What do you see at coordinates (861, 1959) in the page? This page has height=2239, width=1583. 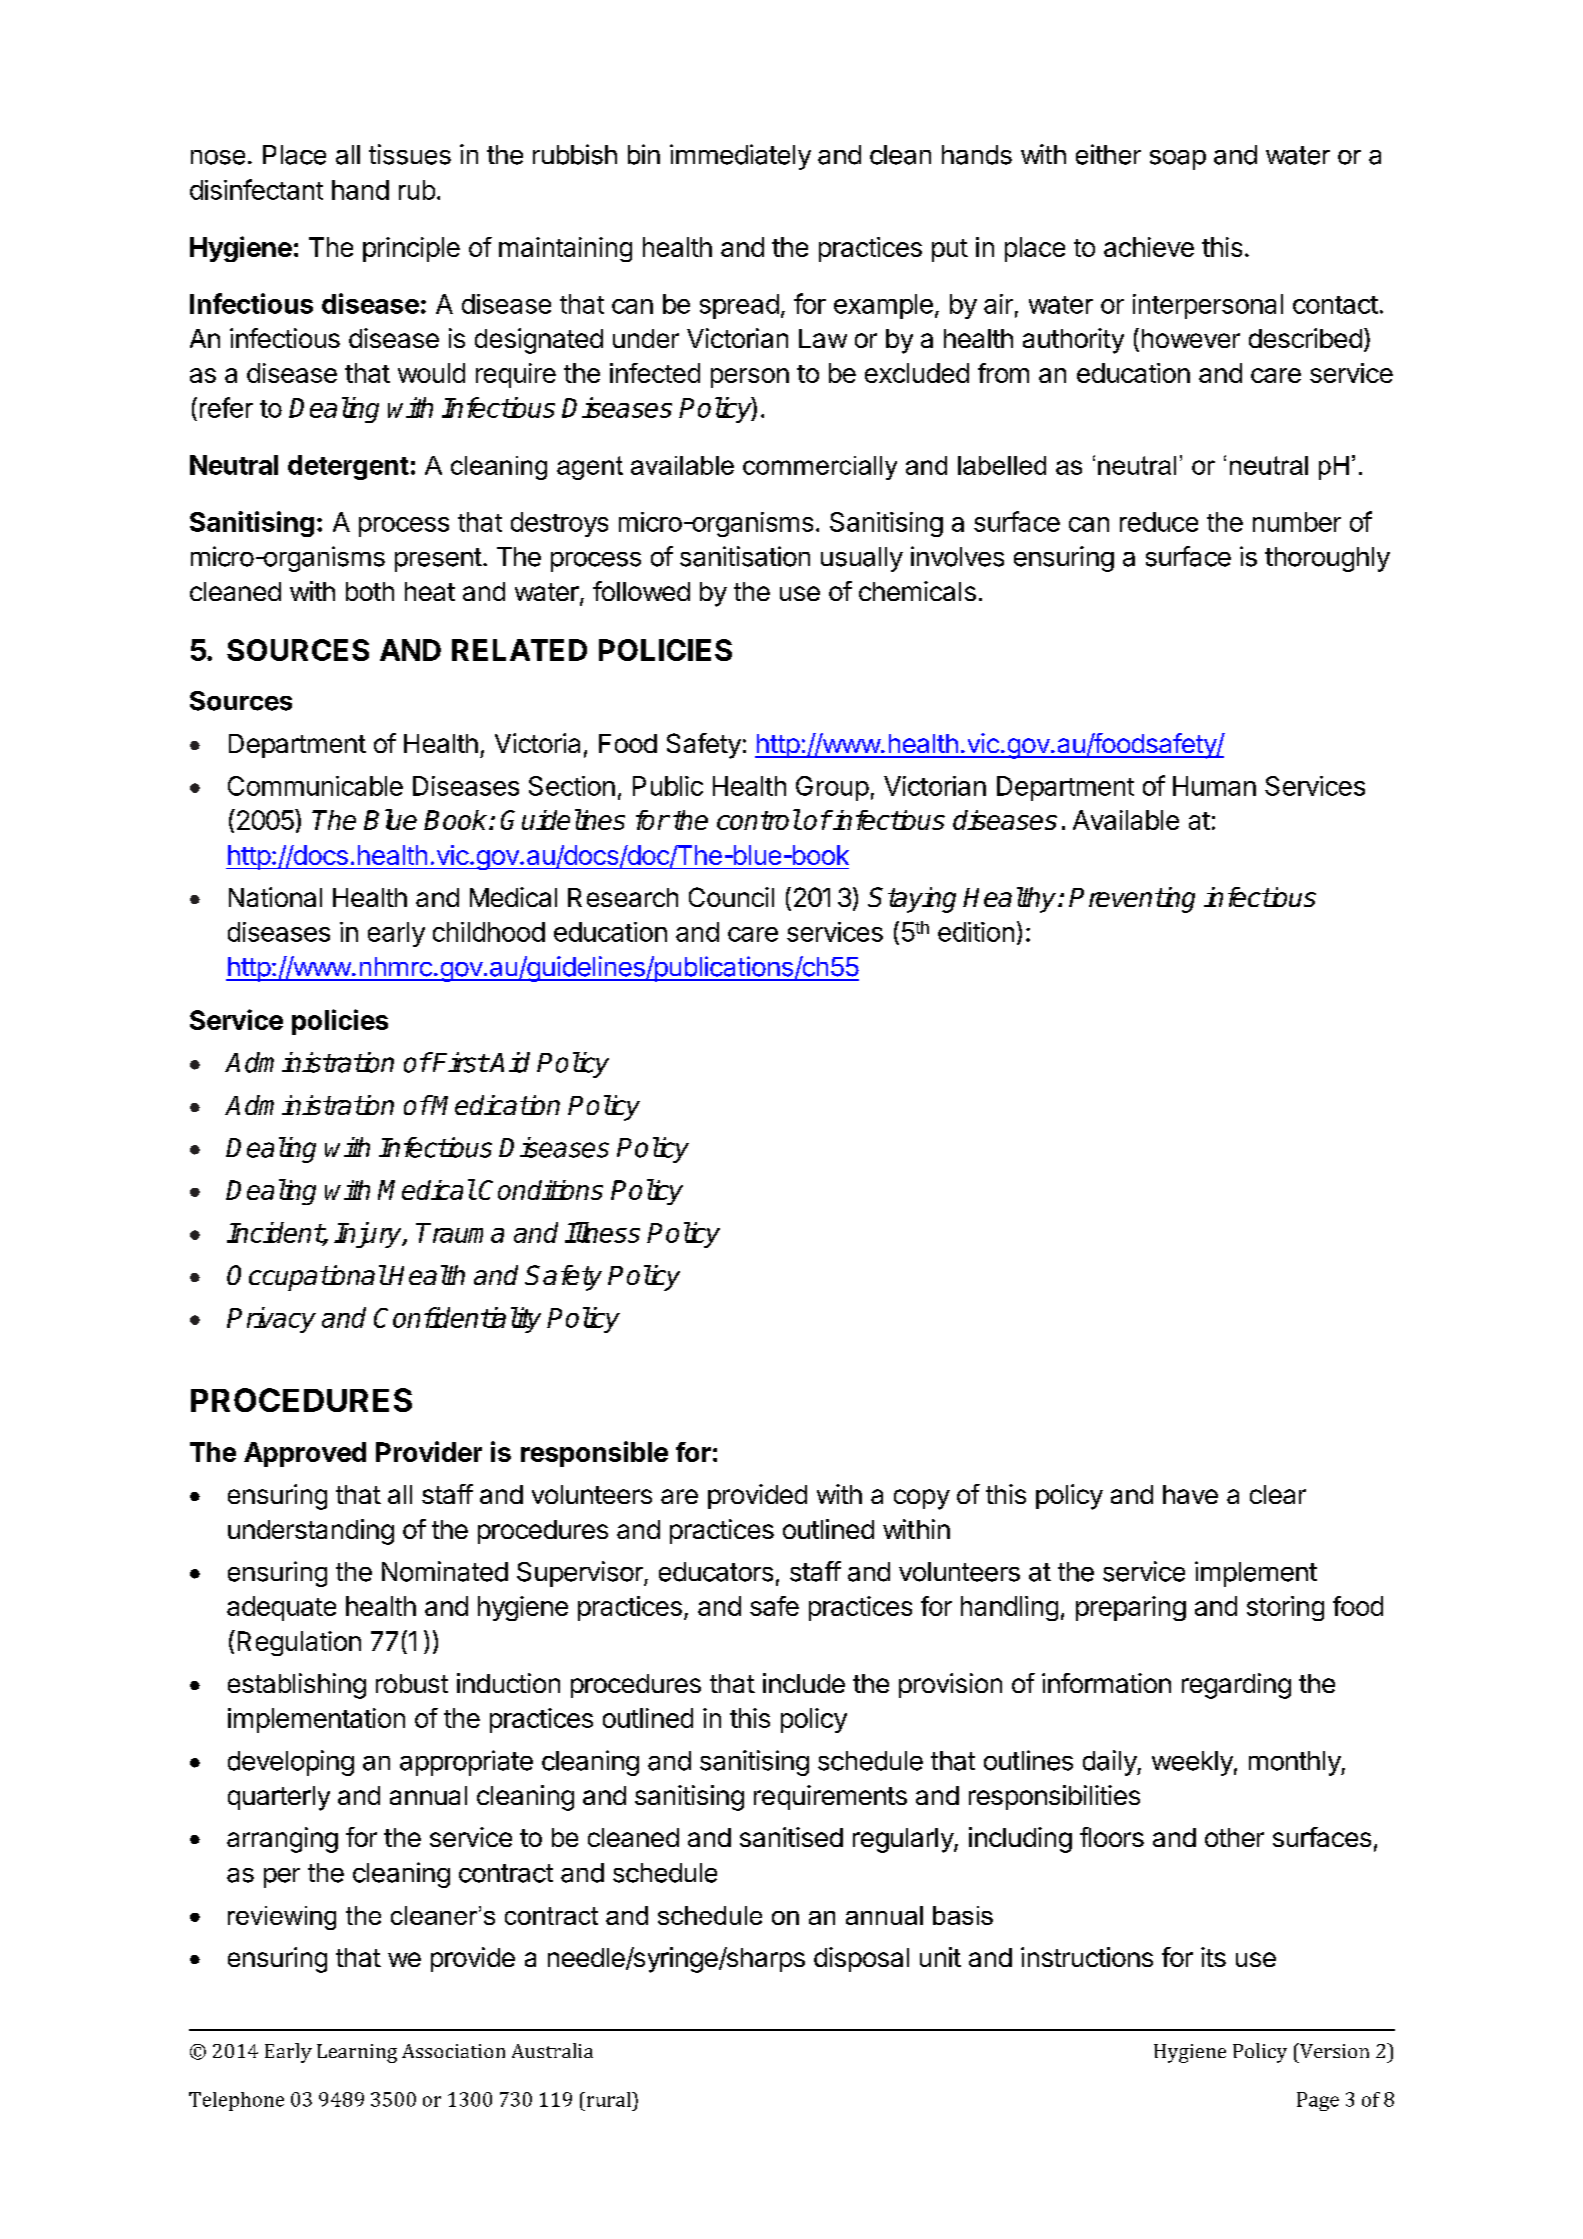 I see `disposal` at bounding box center [861, 1959].
